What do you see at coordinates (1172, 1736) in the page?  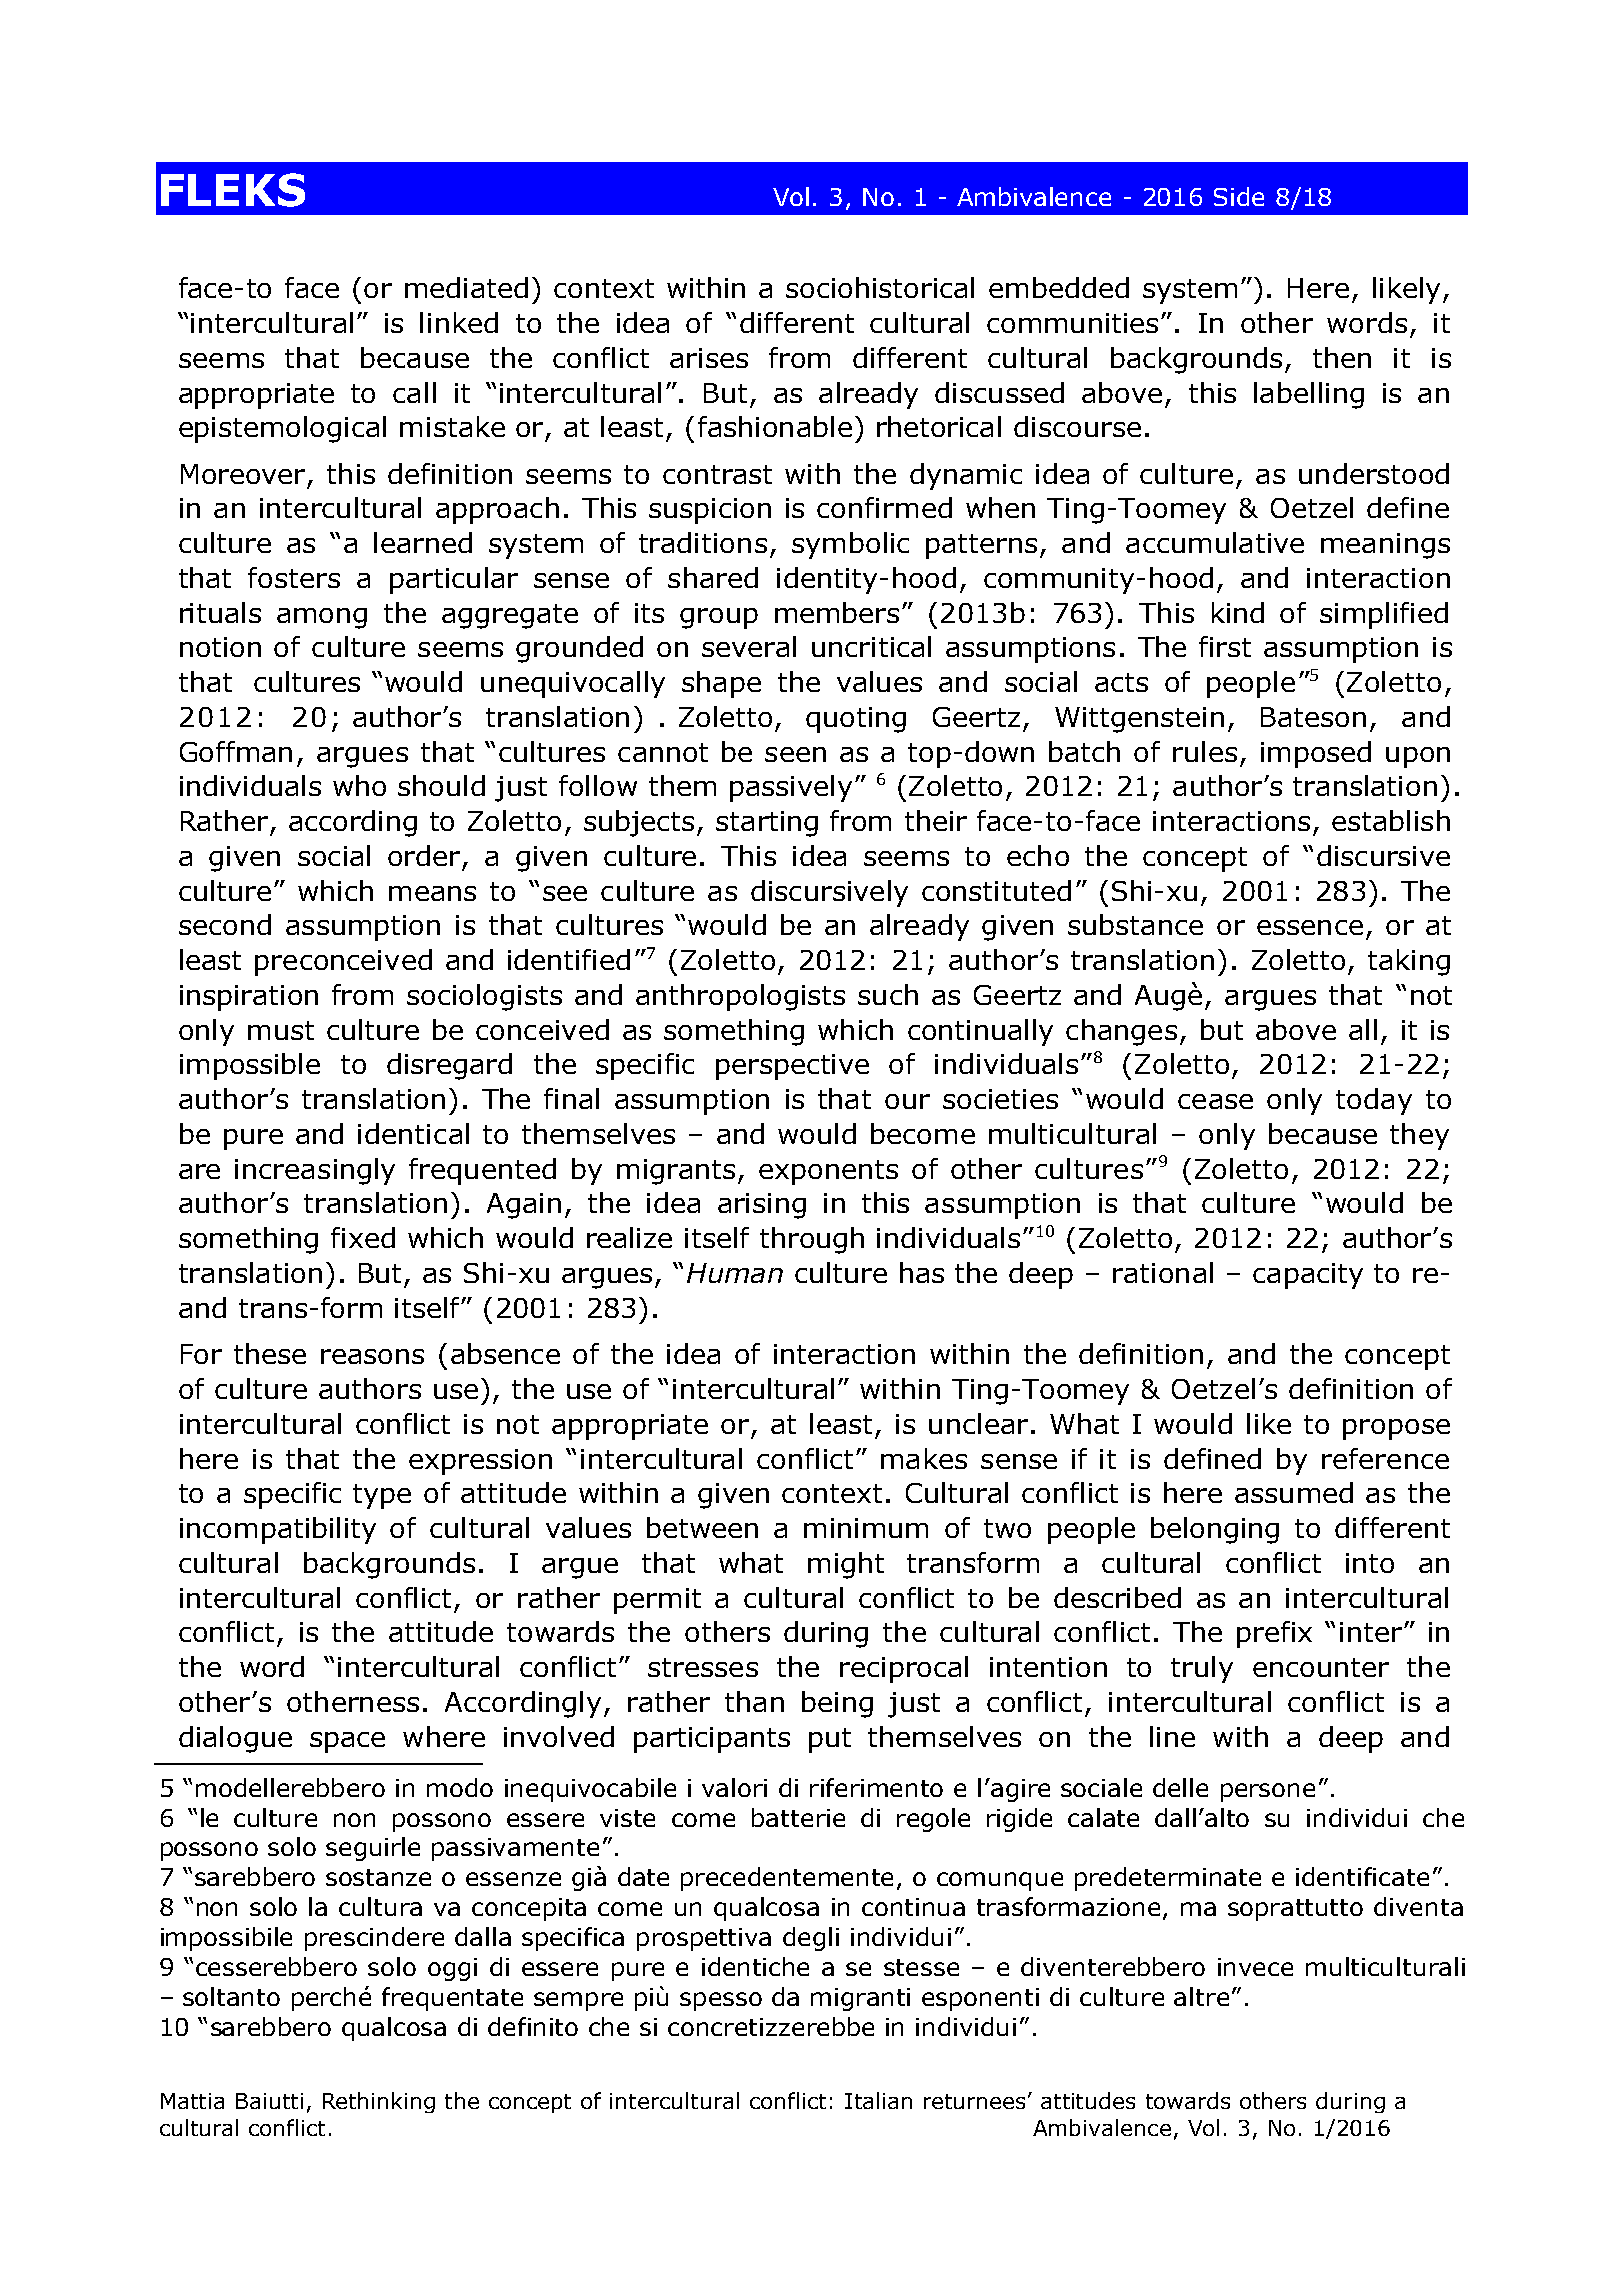 I see `line` at bounding box center [1172, 1736].
